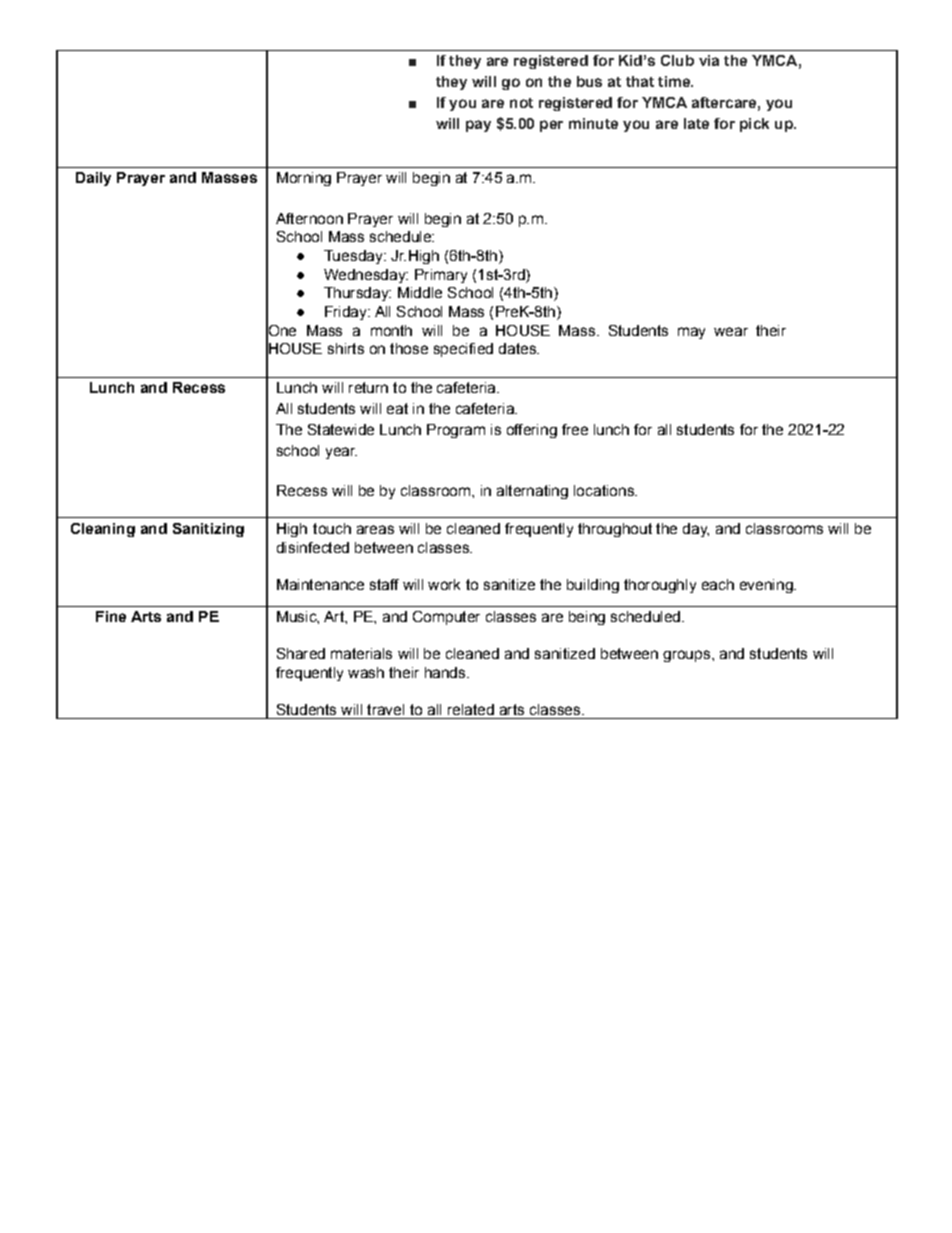 Image resolution: width=952 pixels, height=1233 pixels. What do you see at coordinates (93, 179) in the document?
I see `Daily` at bounding box center [93, 179].
